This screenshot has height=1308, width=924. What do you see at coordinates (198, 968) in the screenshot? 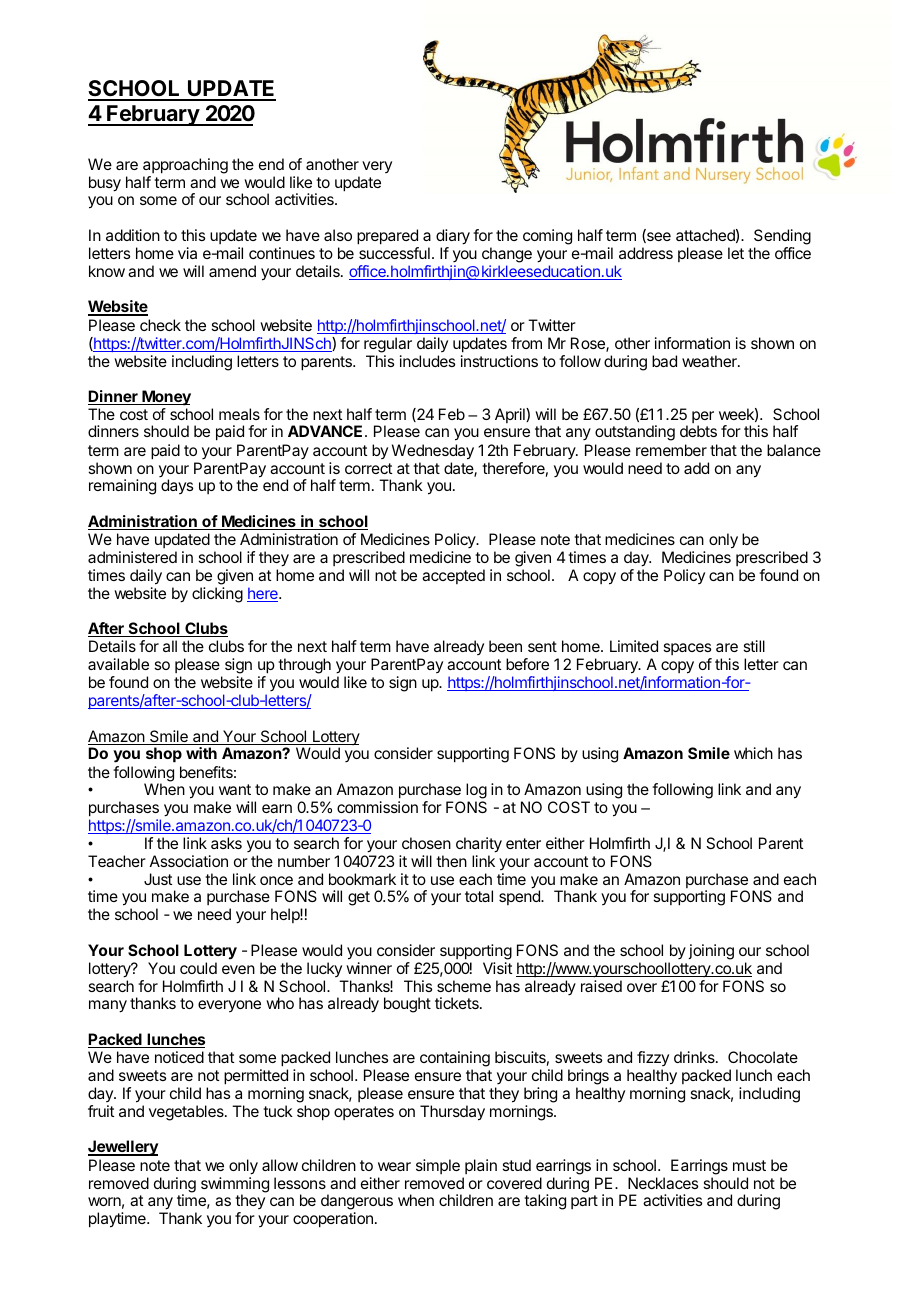
I see `could` at bounding box center [198, 968].
